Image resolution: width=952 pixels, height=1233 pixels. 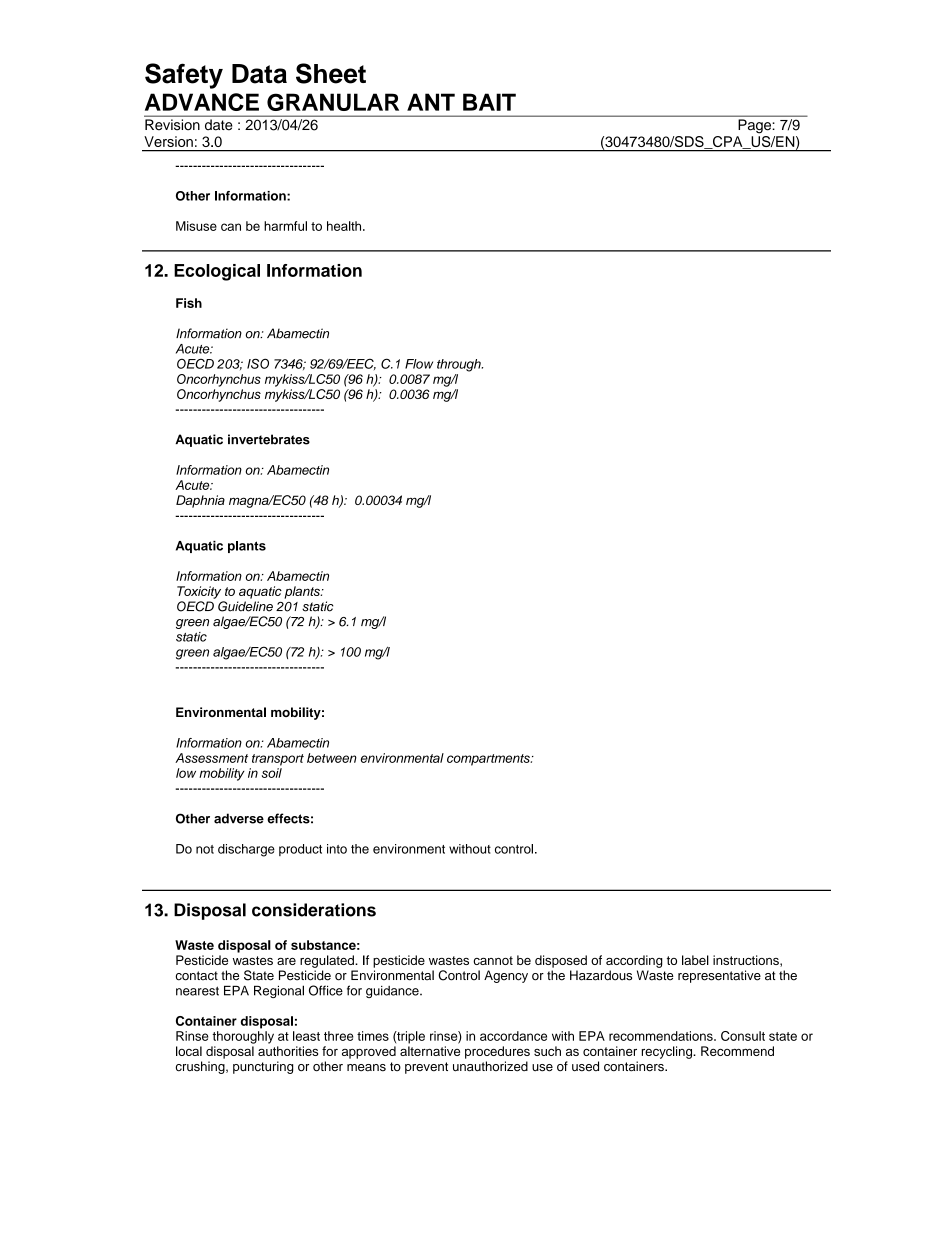 What do you see at coordinates (489, 102) in the screenshot?
I see `BAIT` at bounding box center [489, 102].
